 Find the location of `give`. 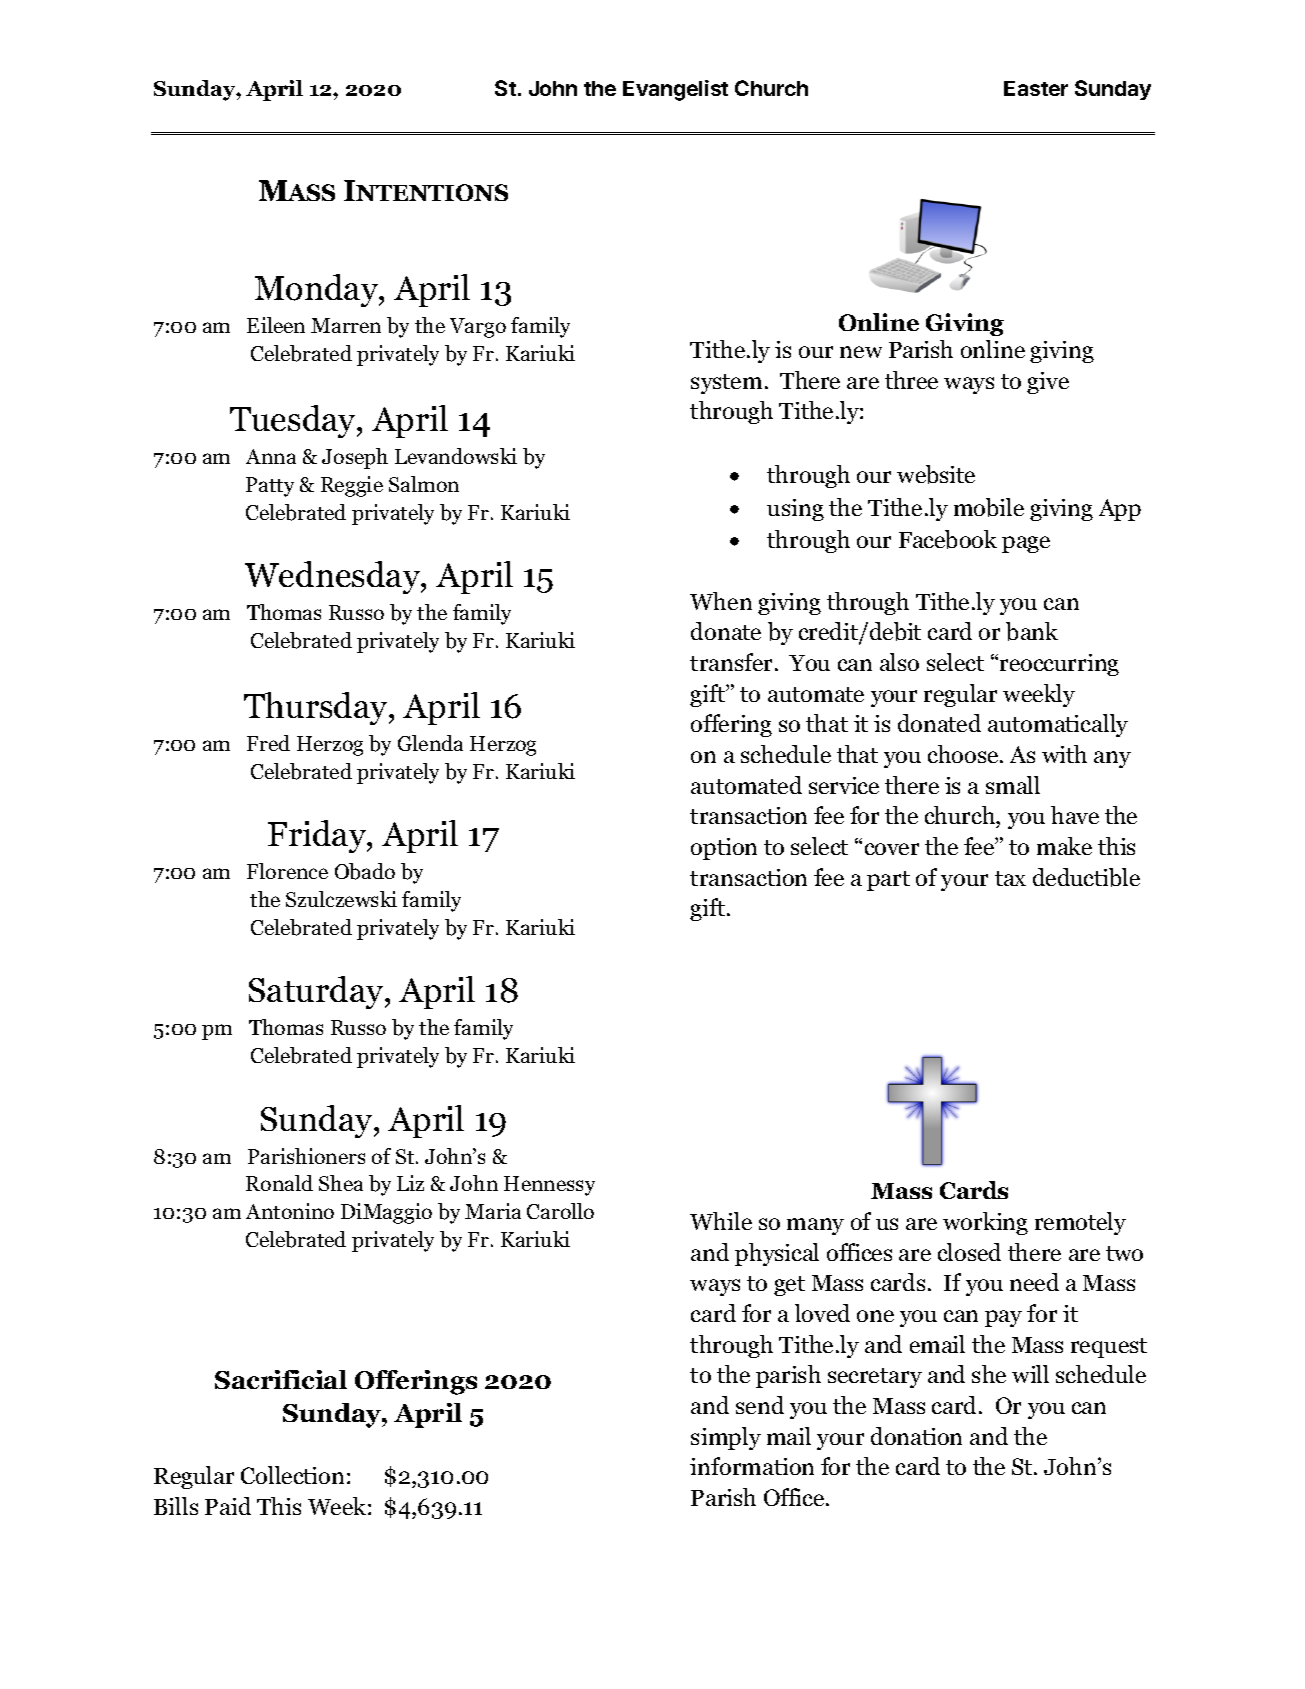

give is located at coordinates (1048, 383).
